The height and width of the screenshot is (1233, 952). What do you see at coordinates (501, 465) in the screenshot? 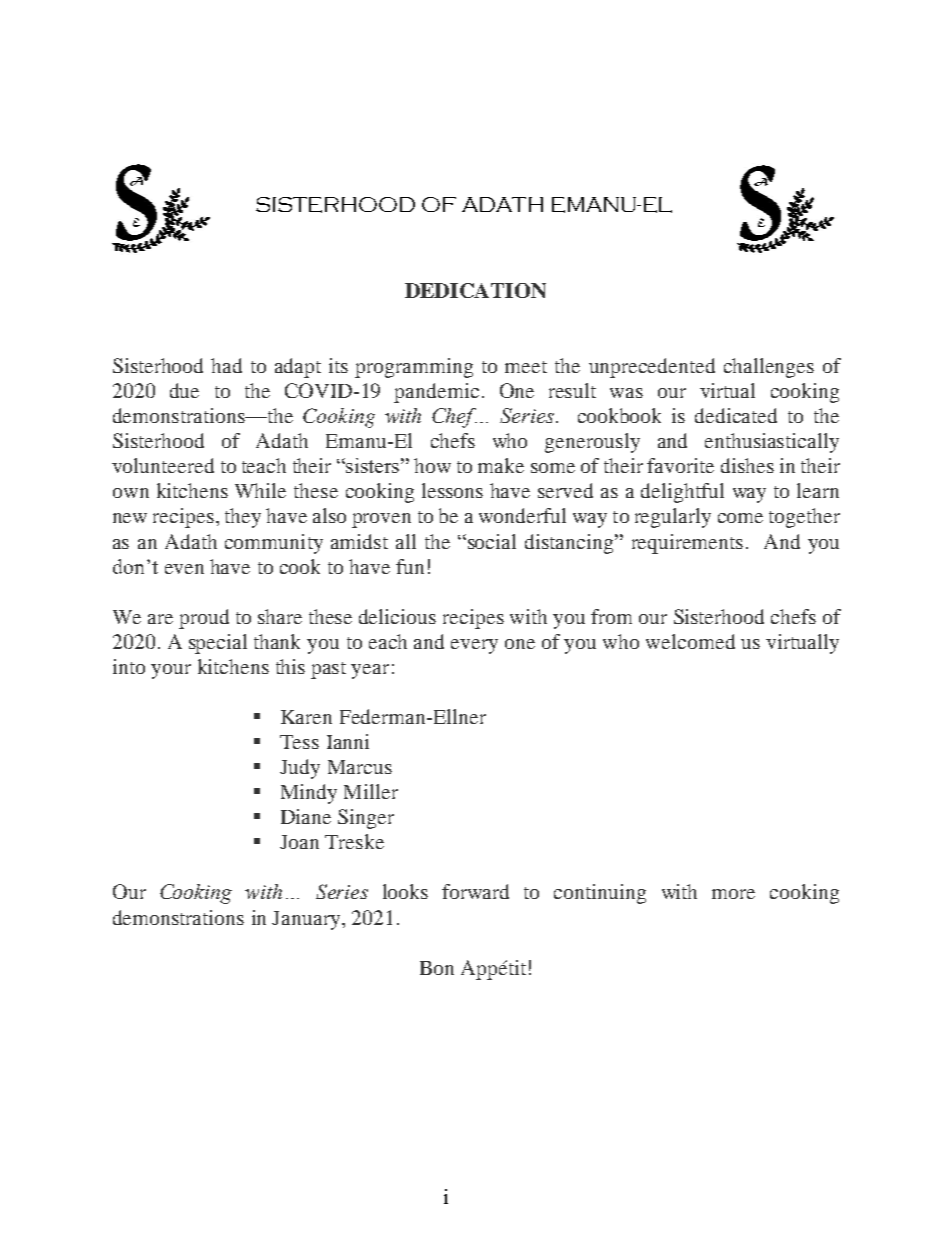
I see `make` at bounding box center [501, 465].
